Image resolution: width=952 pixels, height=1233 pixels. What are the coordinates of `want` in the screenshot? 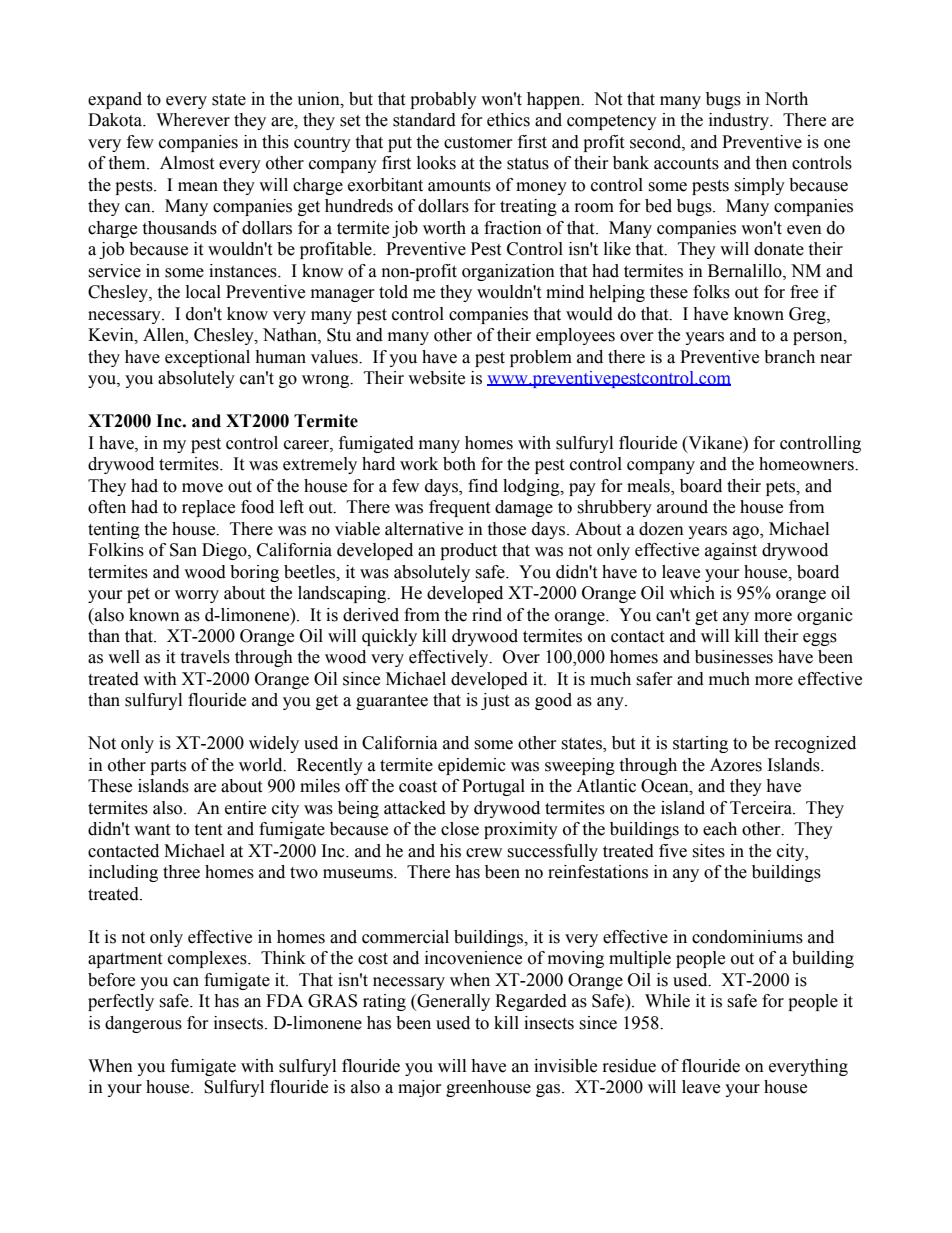 It's located at (152, 830).
